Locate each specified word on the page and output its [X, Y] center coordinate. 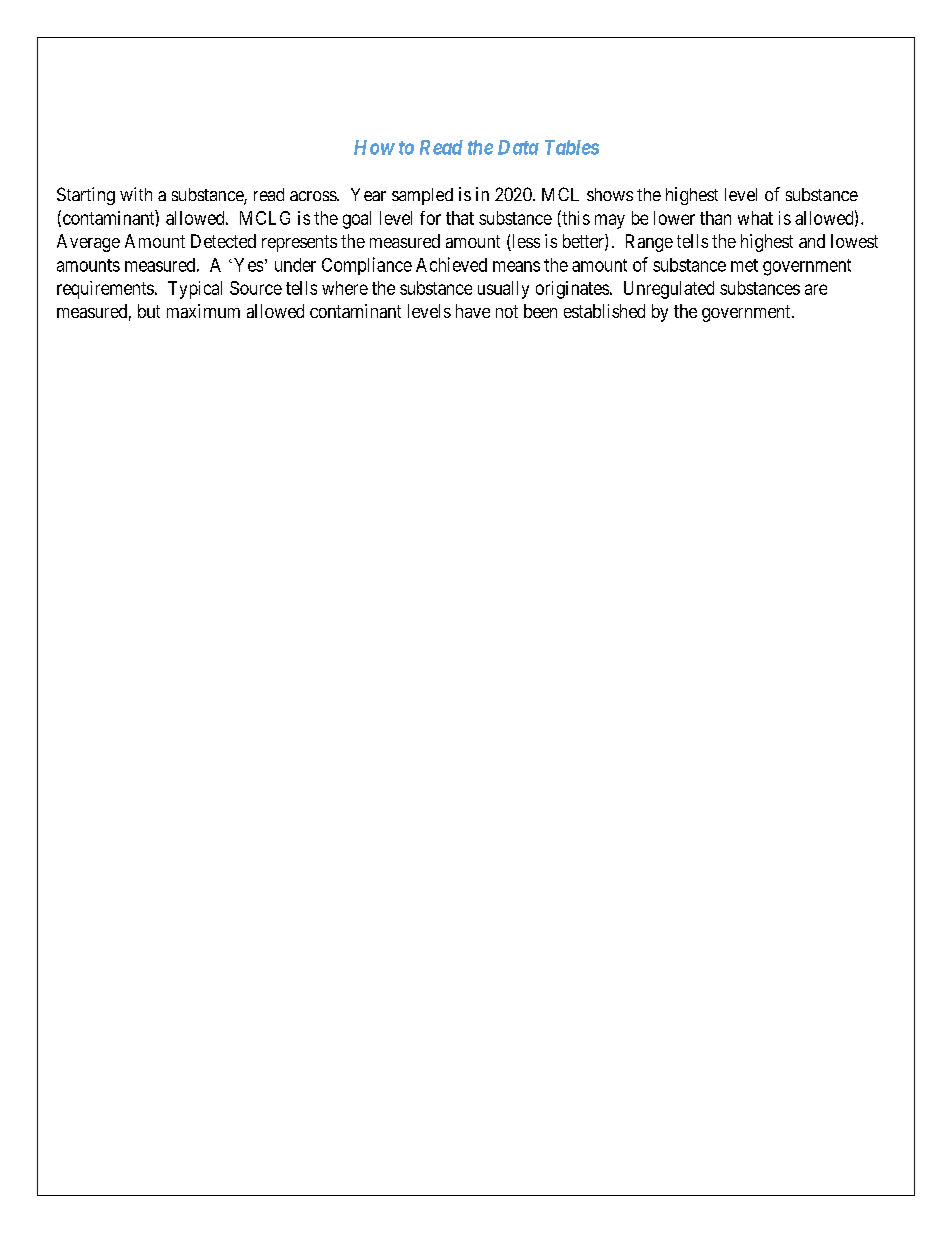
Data [518, 147]
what [755, 218]
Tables [572, 147]
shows [610, 194]
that [460, 218]
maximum [203, 311]
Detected [223, 241]
